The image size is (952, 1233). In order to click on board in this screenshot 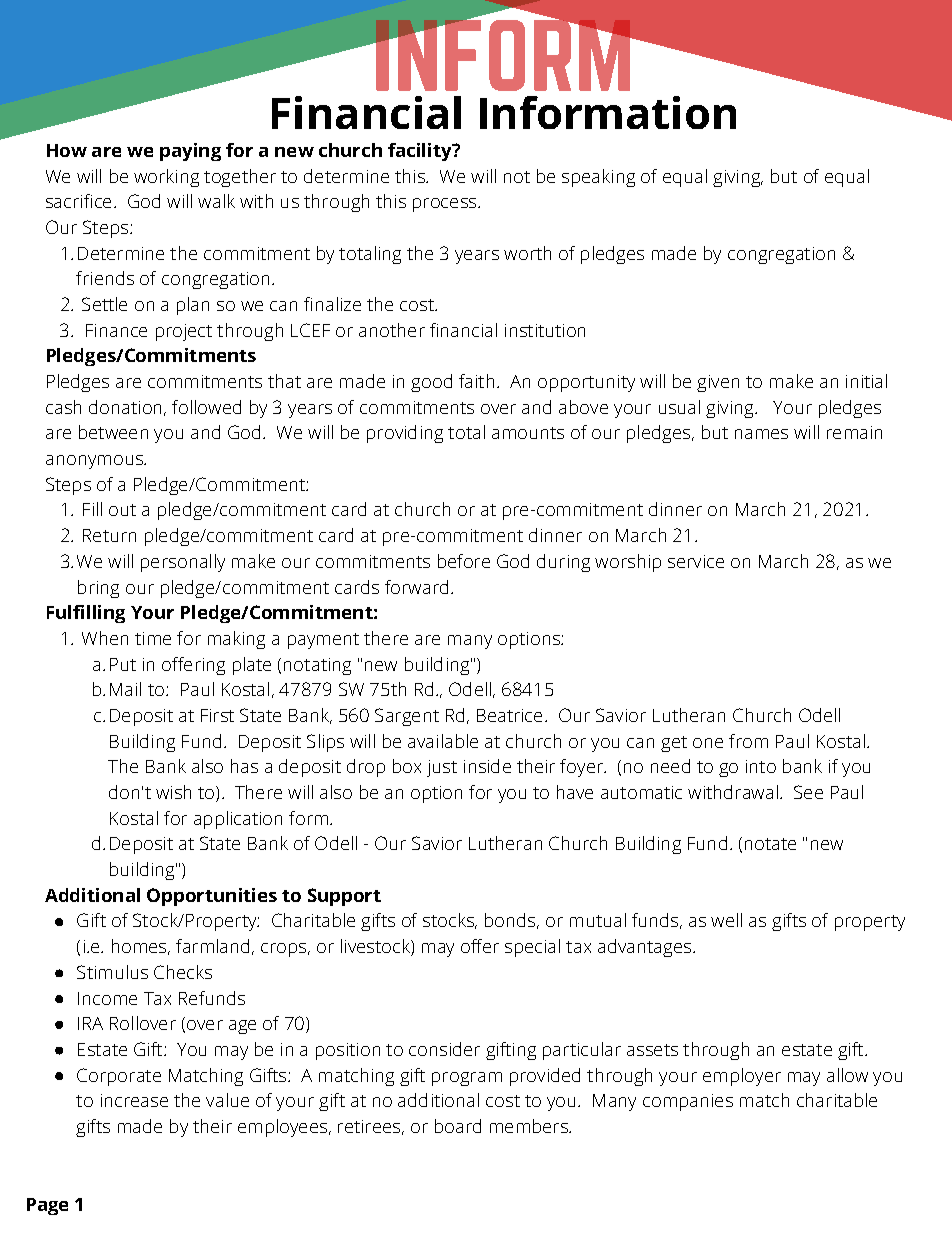, I will do `click(458, 1126)`.
